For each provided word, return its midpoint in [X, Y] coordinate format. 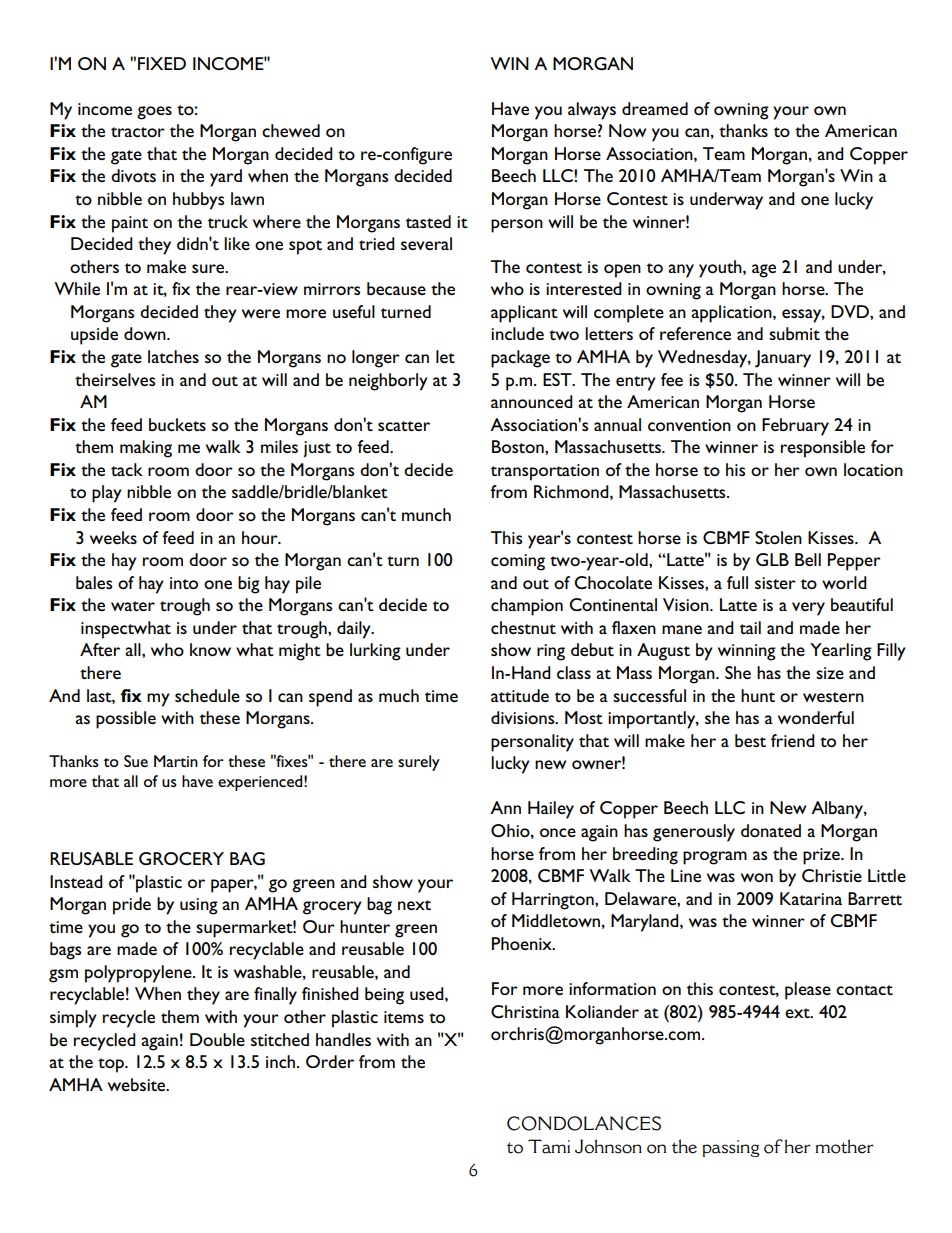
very [808, 609]
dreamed [655, 108]
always [592, 111]
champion [527, 607]
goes [154, 113]
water [133, 606]
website [138, 1084]
